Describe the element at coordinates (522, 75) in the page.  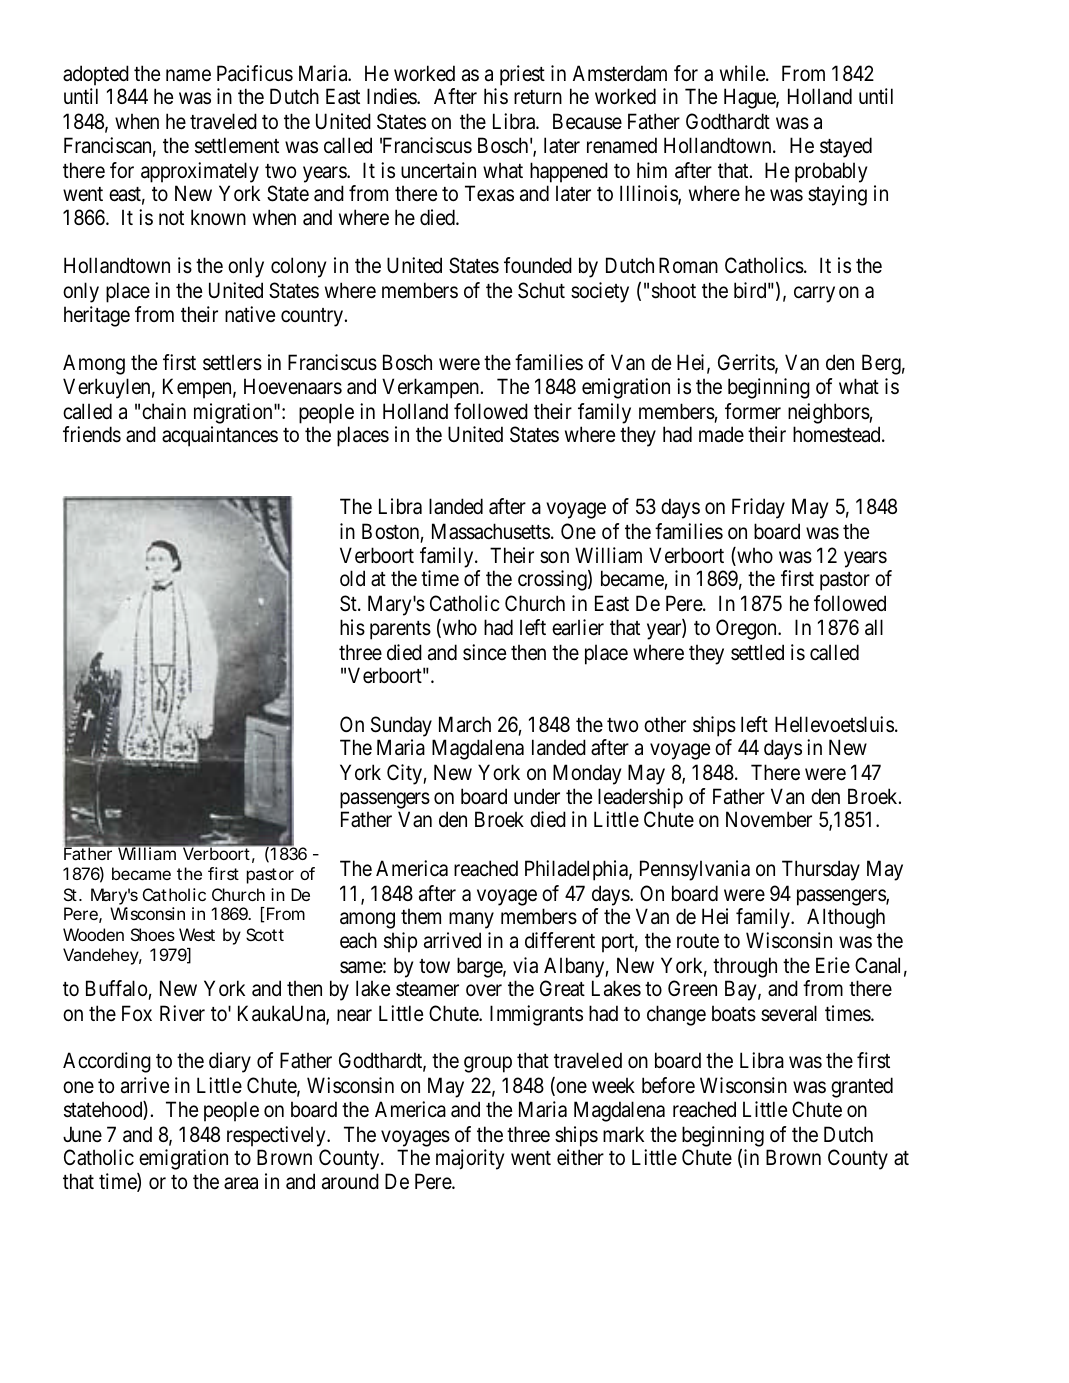
I see `priest` at that location.
